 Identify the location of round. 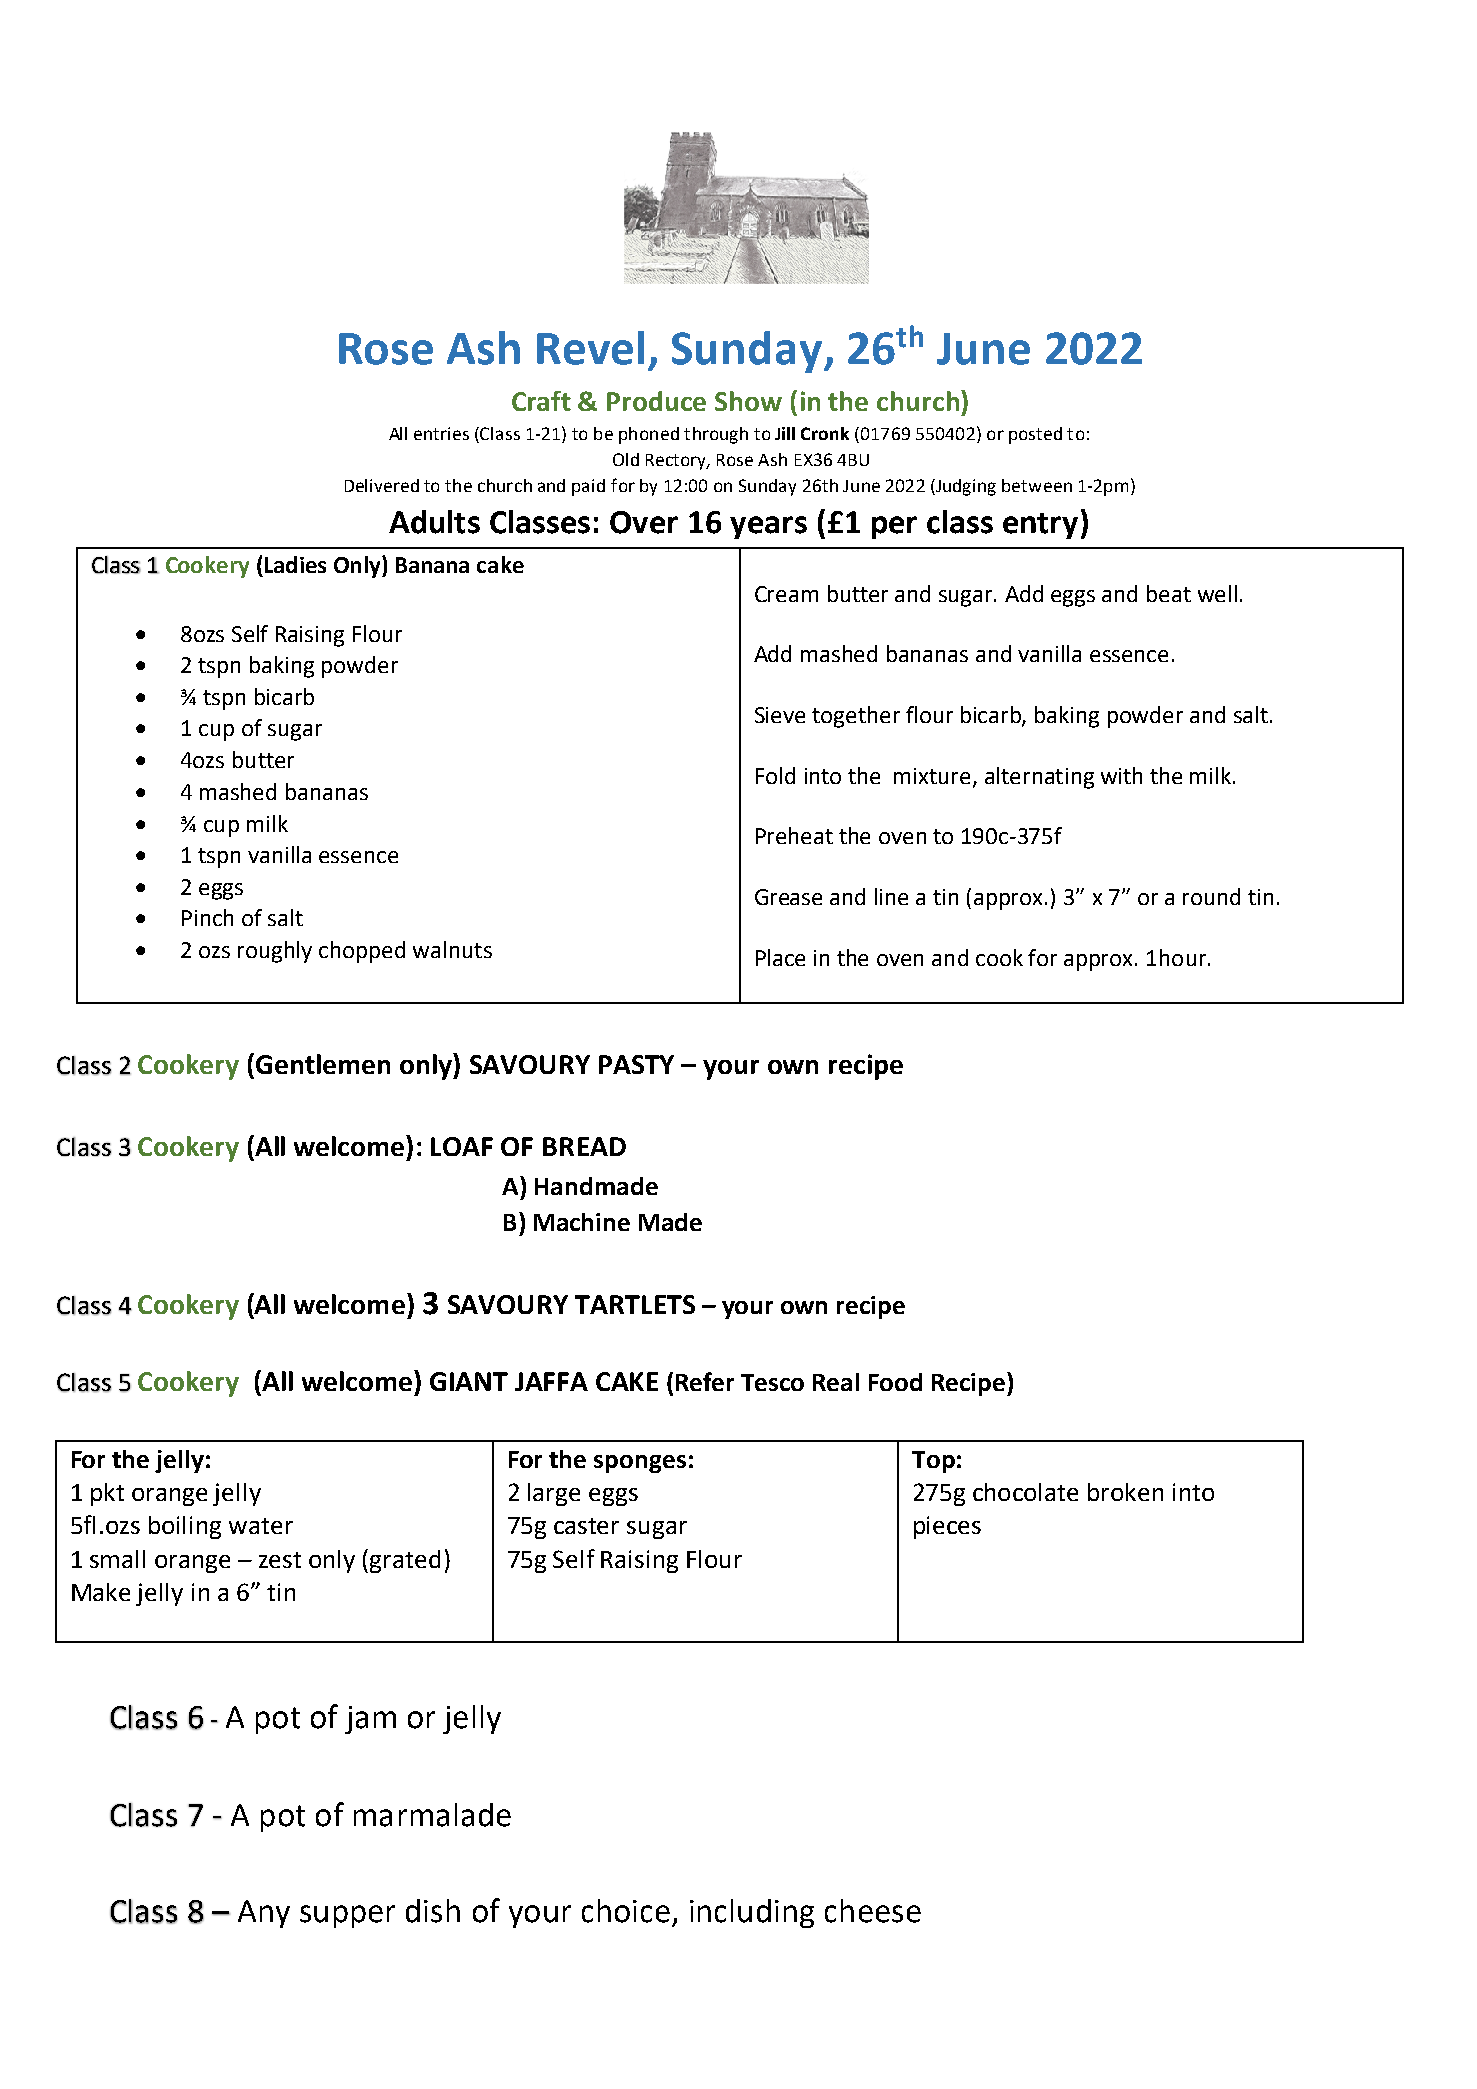
(1211, 896).
